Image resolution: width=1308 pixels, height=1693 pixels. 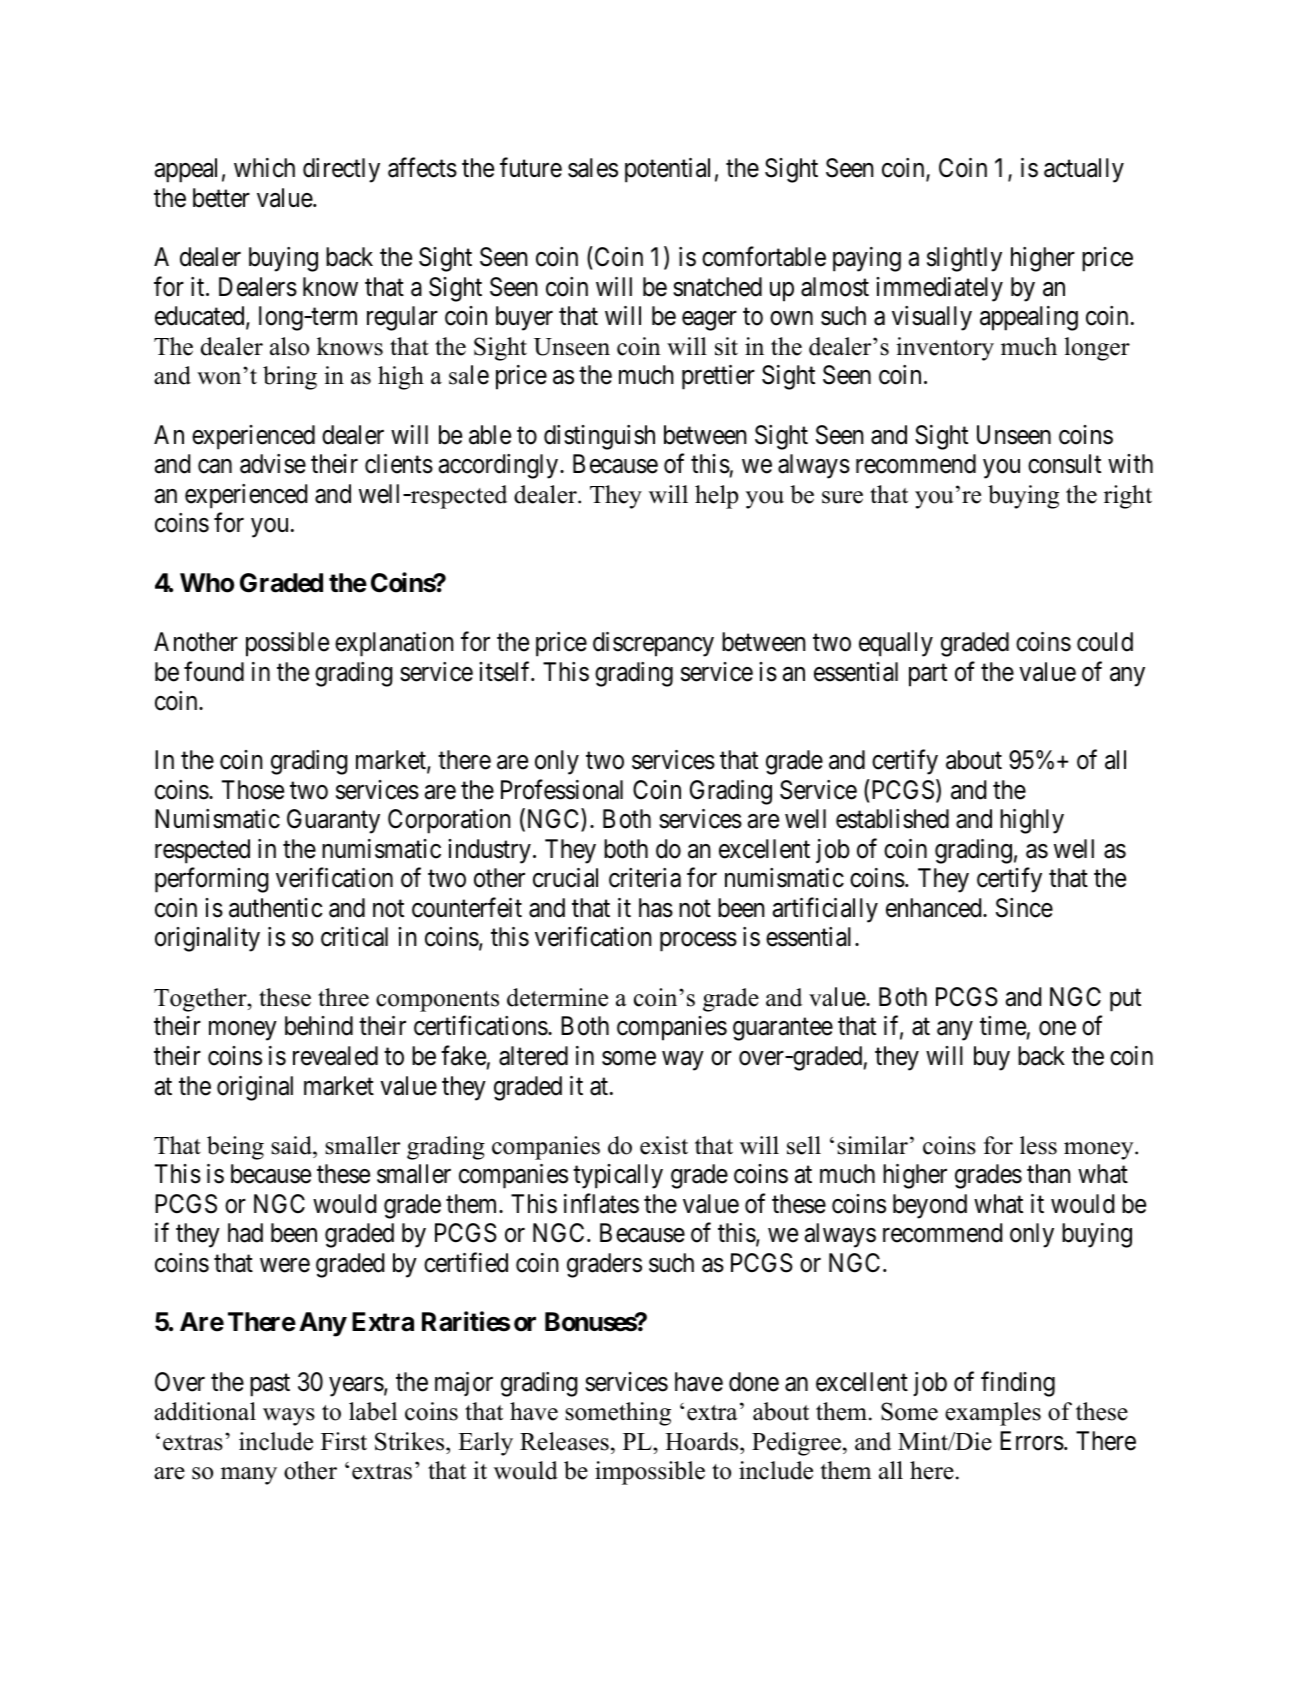 I want to click on Since, so click(x=1024, y=908).
